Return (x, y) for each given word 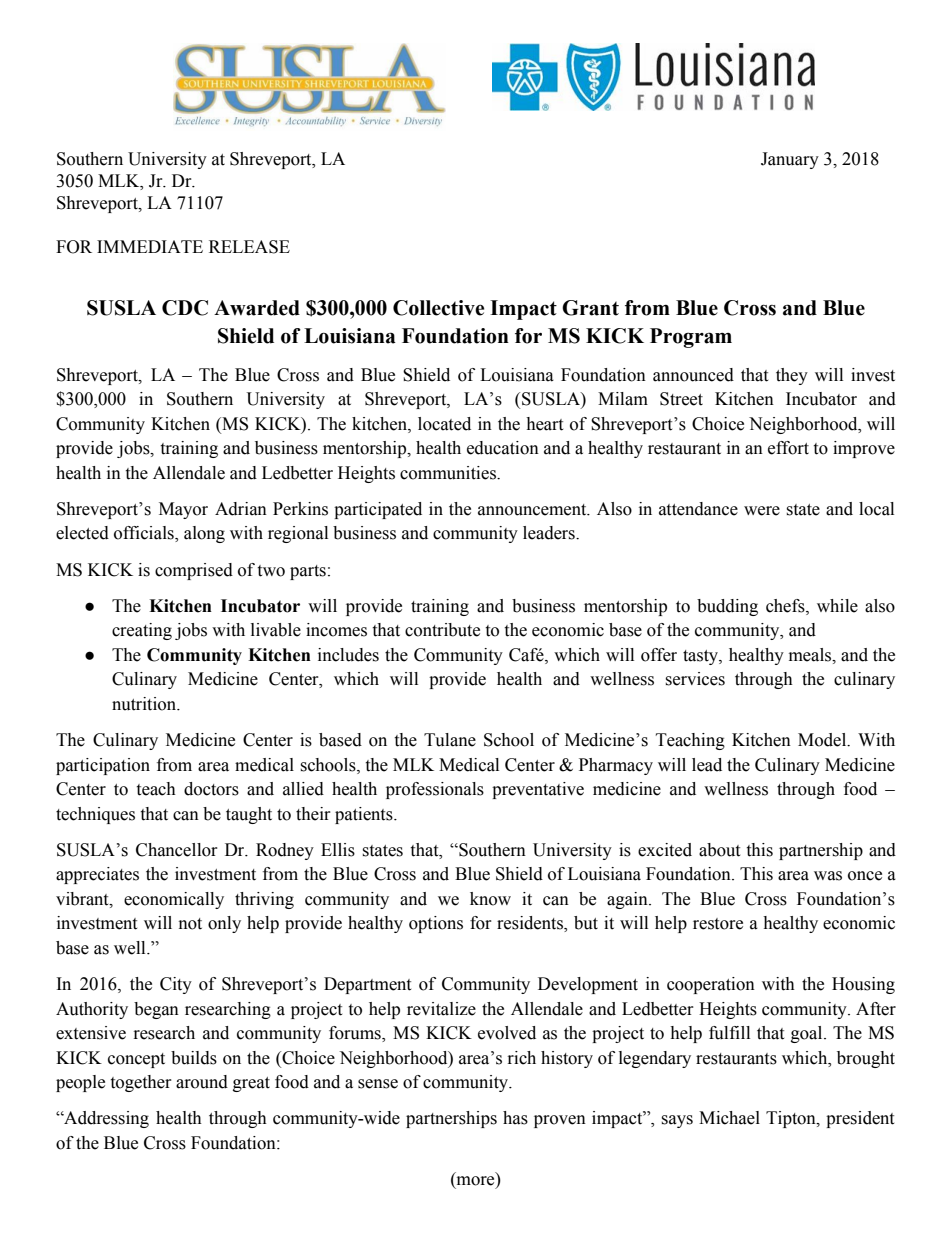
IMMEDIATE (150, 246)
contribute (442, 630)
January (790, 160)
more (475, 1182)
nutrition (145, 704)
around (202, 1082)
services (695, 679)
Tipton (792, 1119)
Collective (438, 308)
